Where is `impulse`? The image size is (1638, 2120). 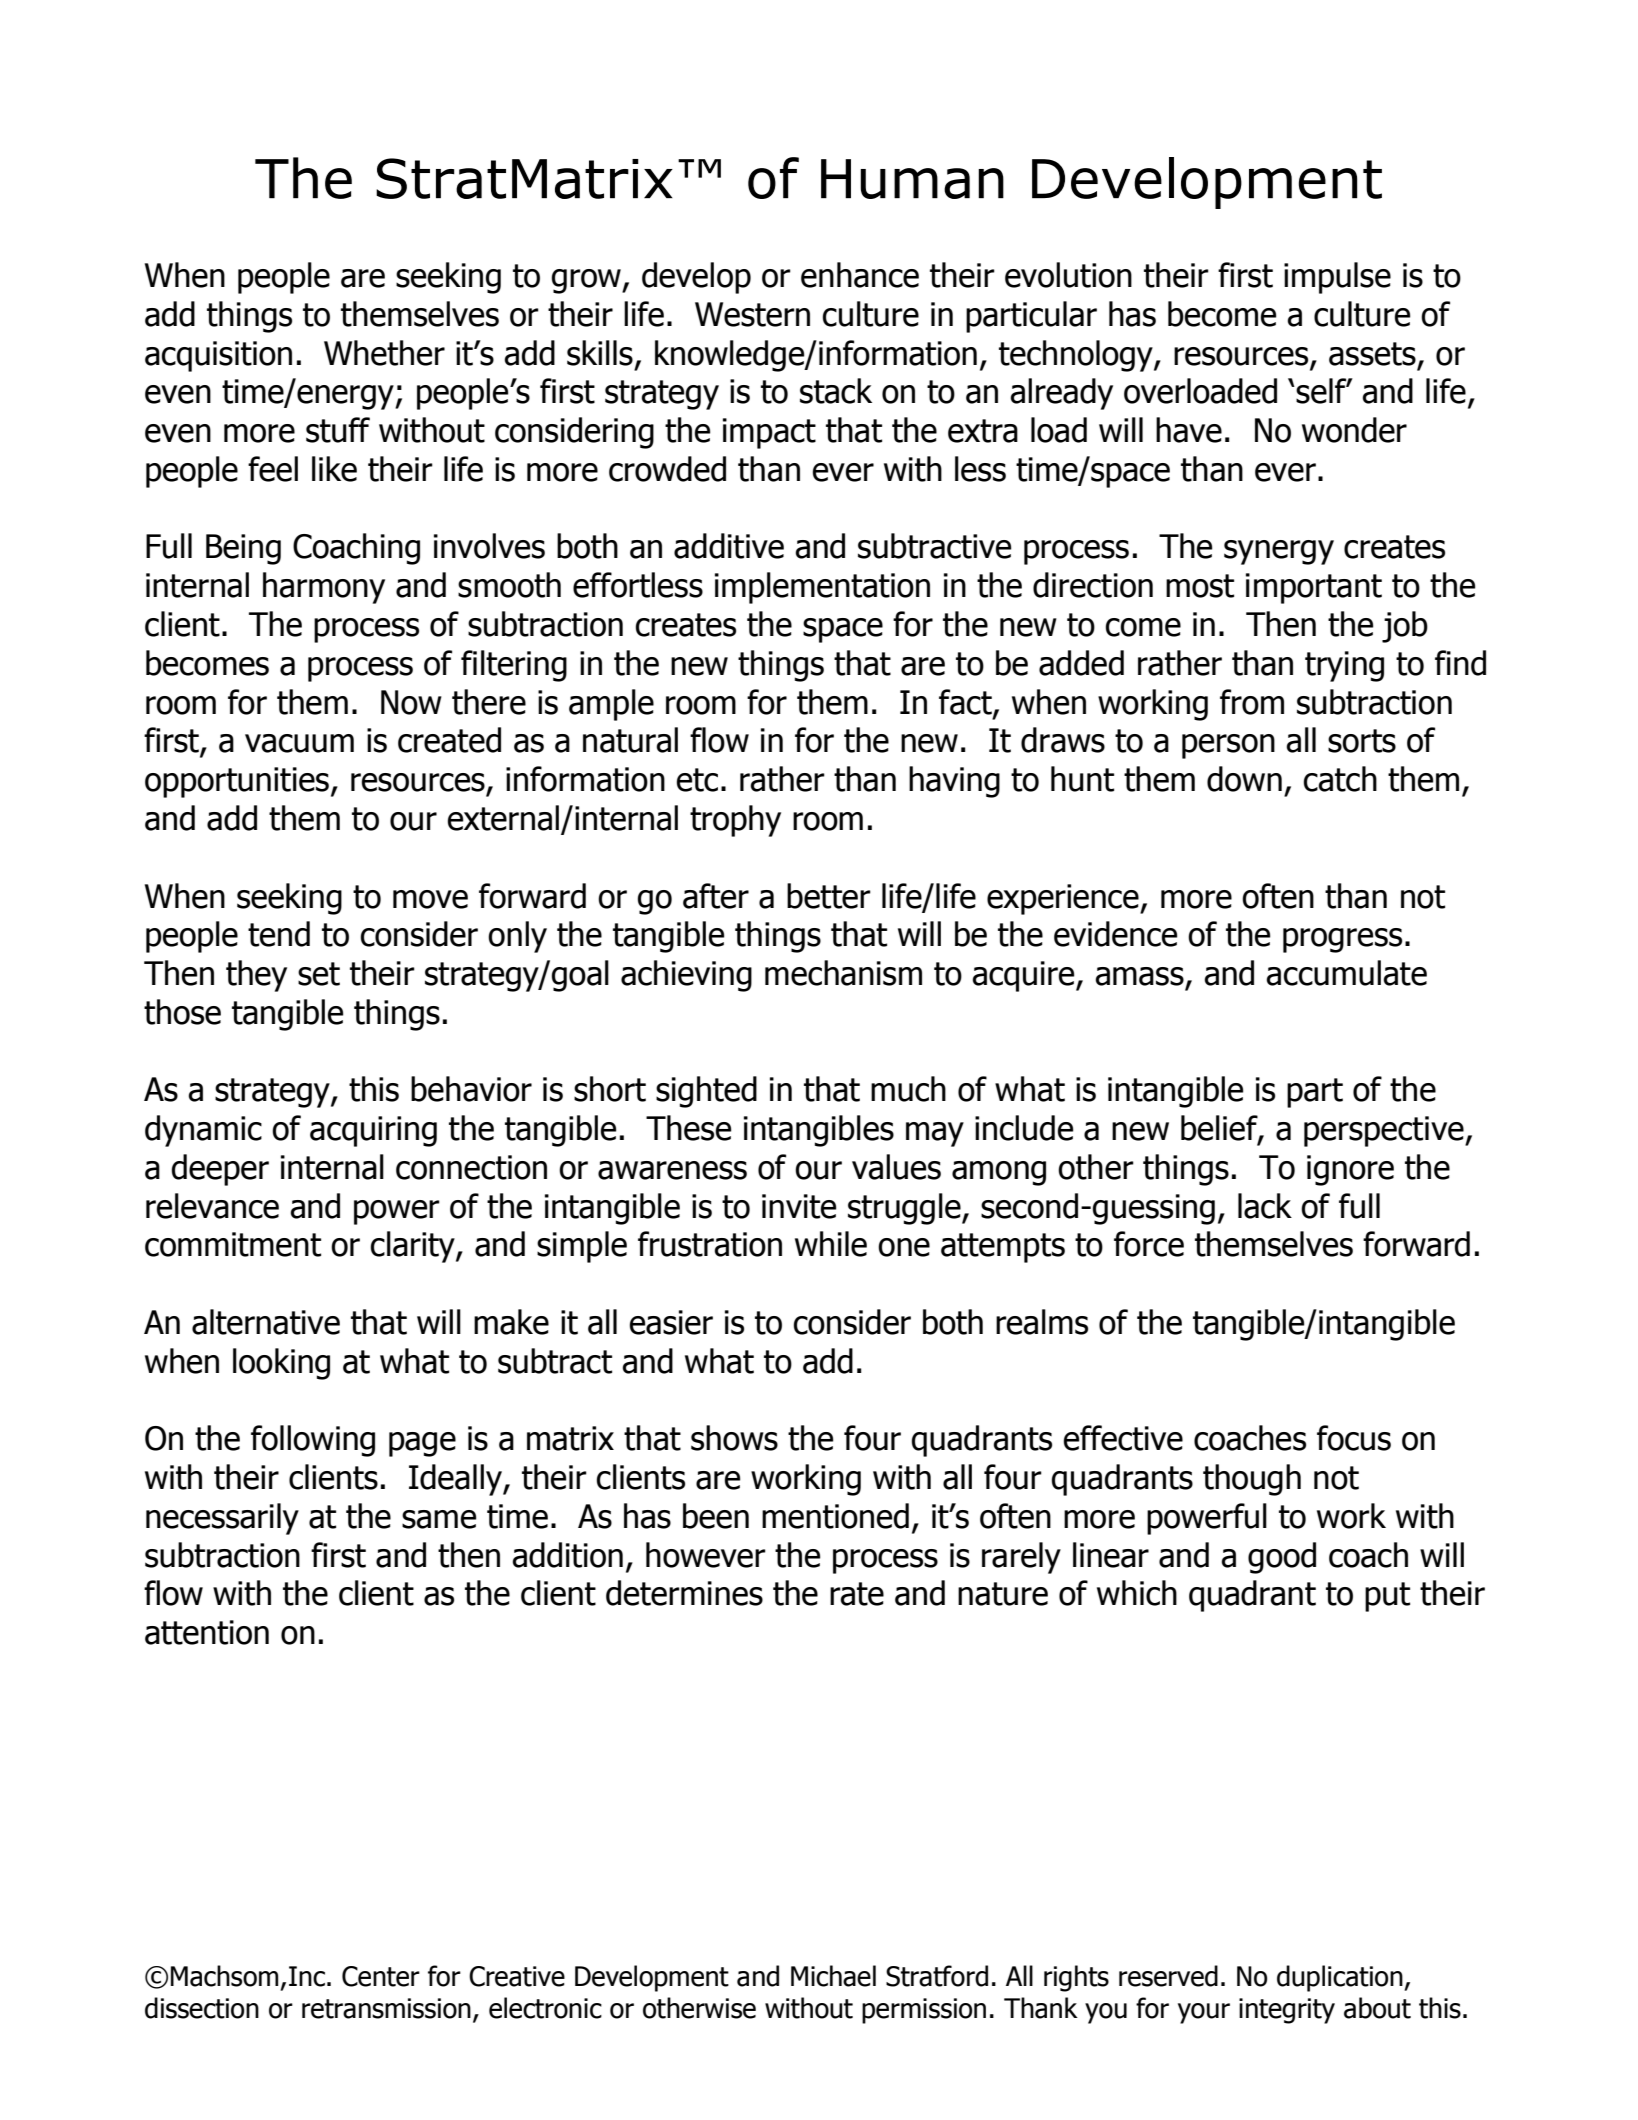 impulse is located at coordinates (1337, 278).
